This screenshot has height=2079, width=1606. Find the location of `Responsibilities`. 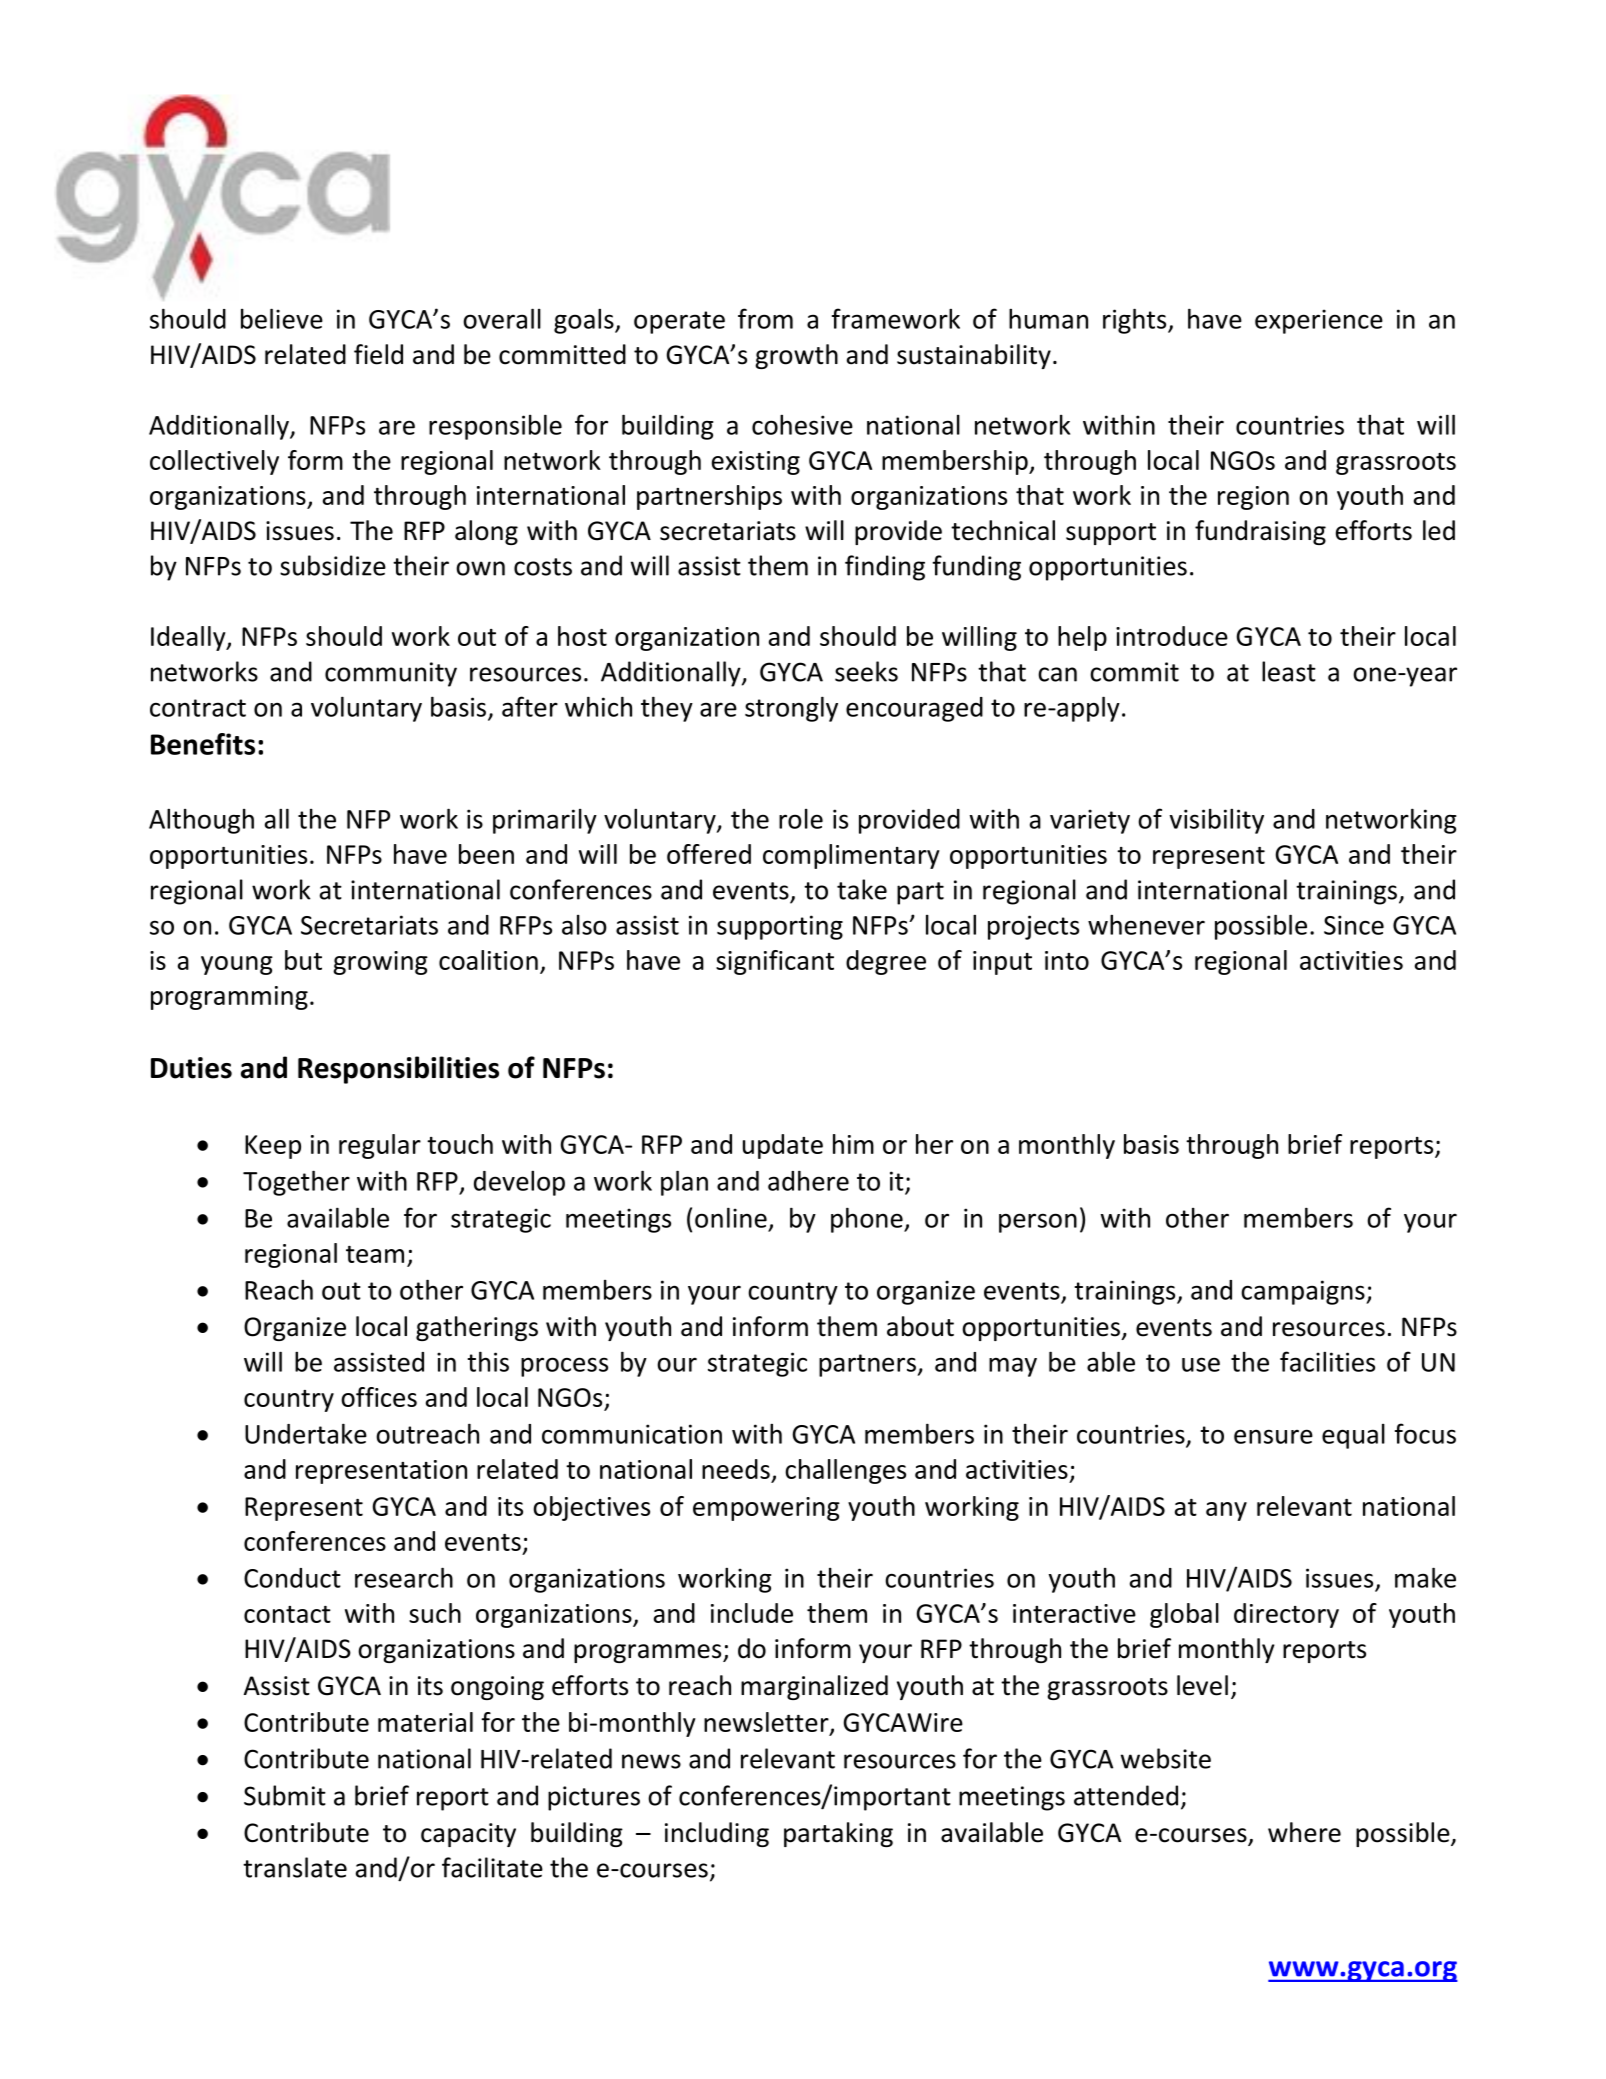

Responsibilities is located at coordinates (398, 1070).
